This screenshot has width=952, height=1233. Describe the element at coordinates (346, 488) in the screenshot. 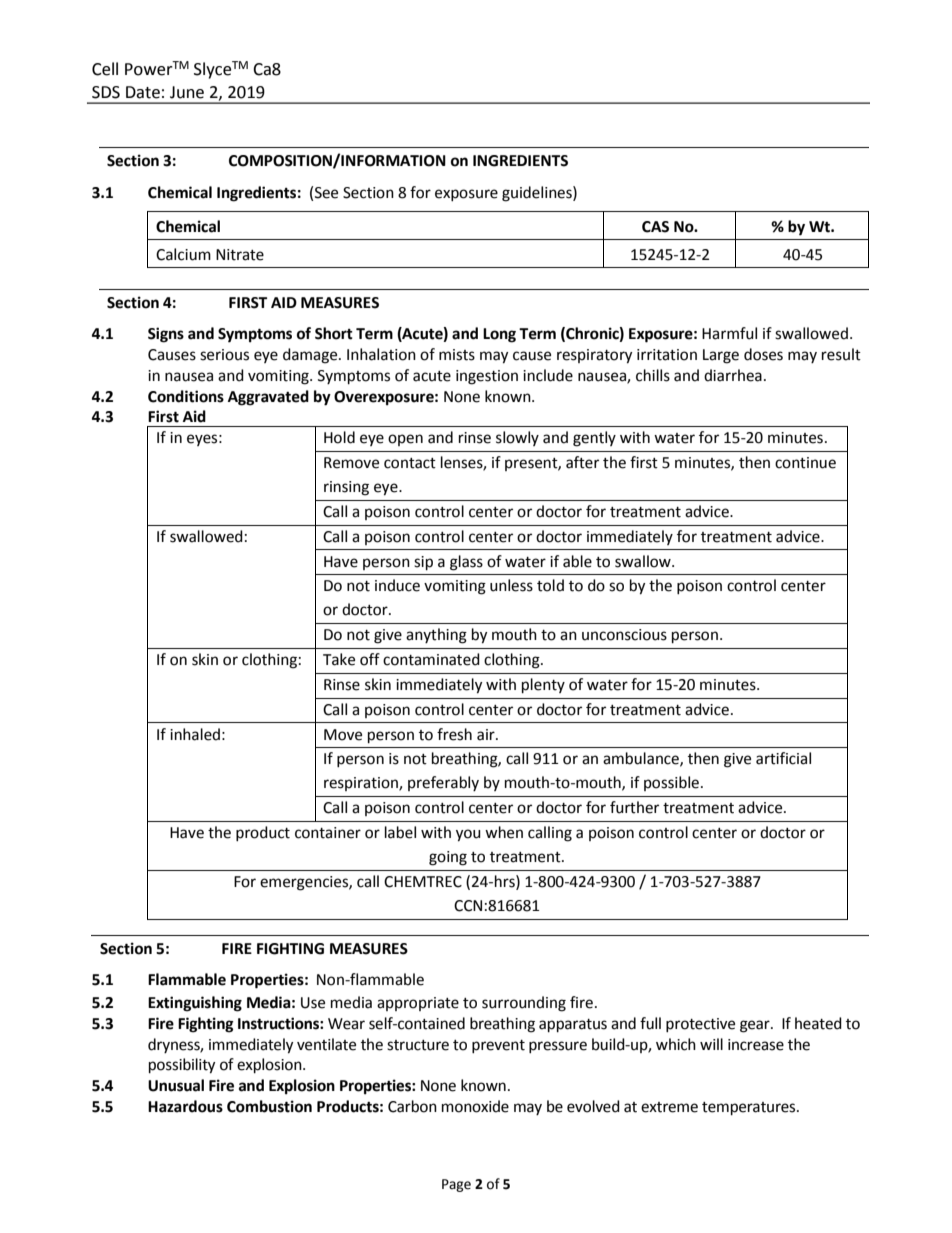

I see `rinsing` at that location.
